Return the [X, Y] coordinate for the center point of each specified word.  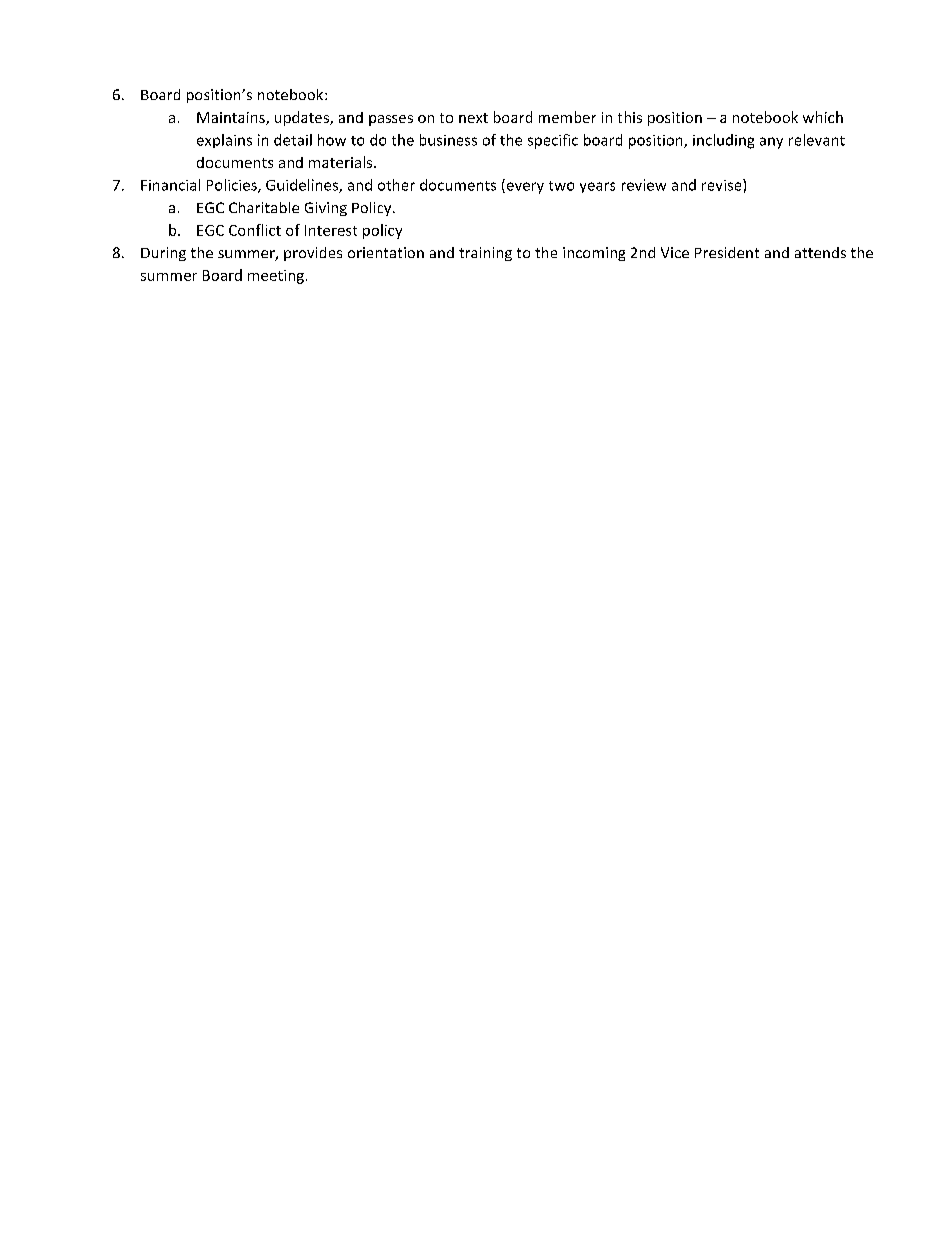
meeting [276, 277]
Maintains [232, 118]
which [823, 117]
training [485, 254]
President [727, 252]
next [473, 118]
